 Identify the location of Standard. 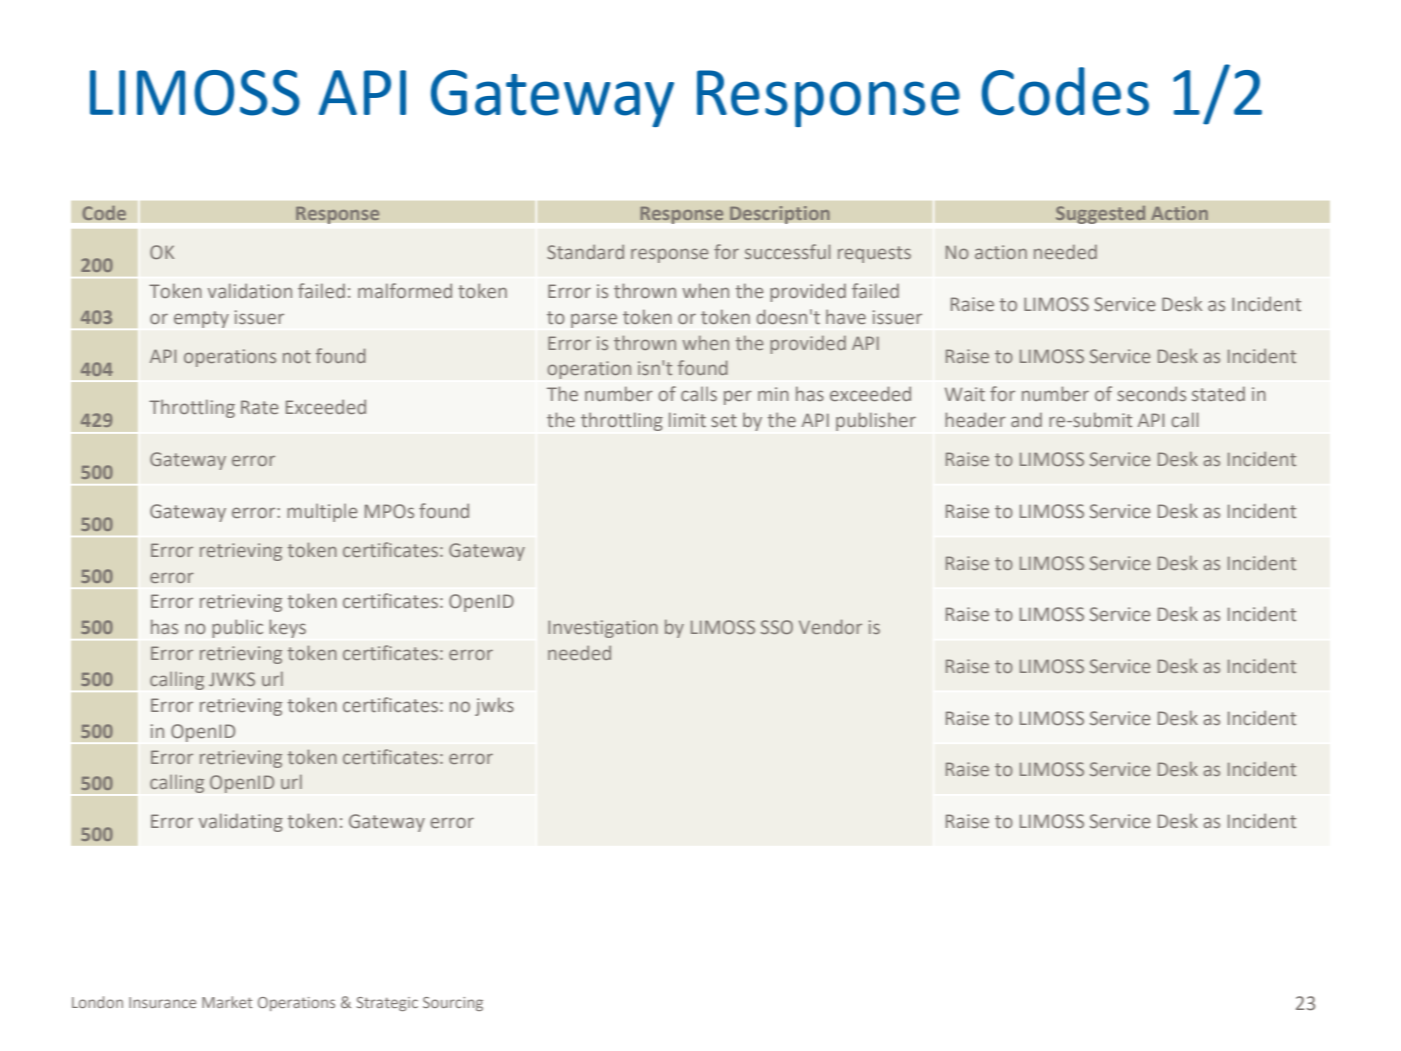
(585, 252).
